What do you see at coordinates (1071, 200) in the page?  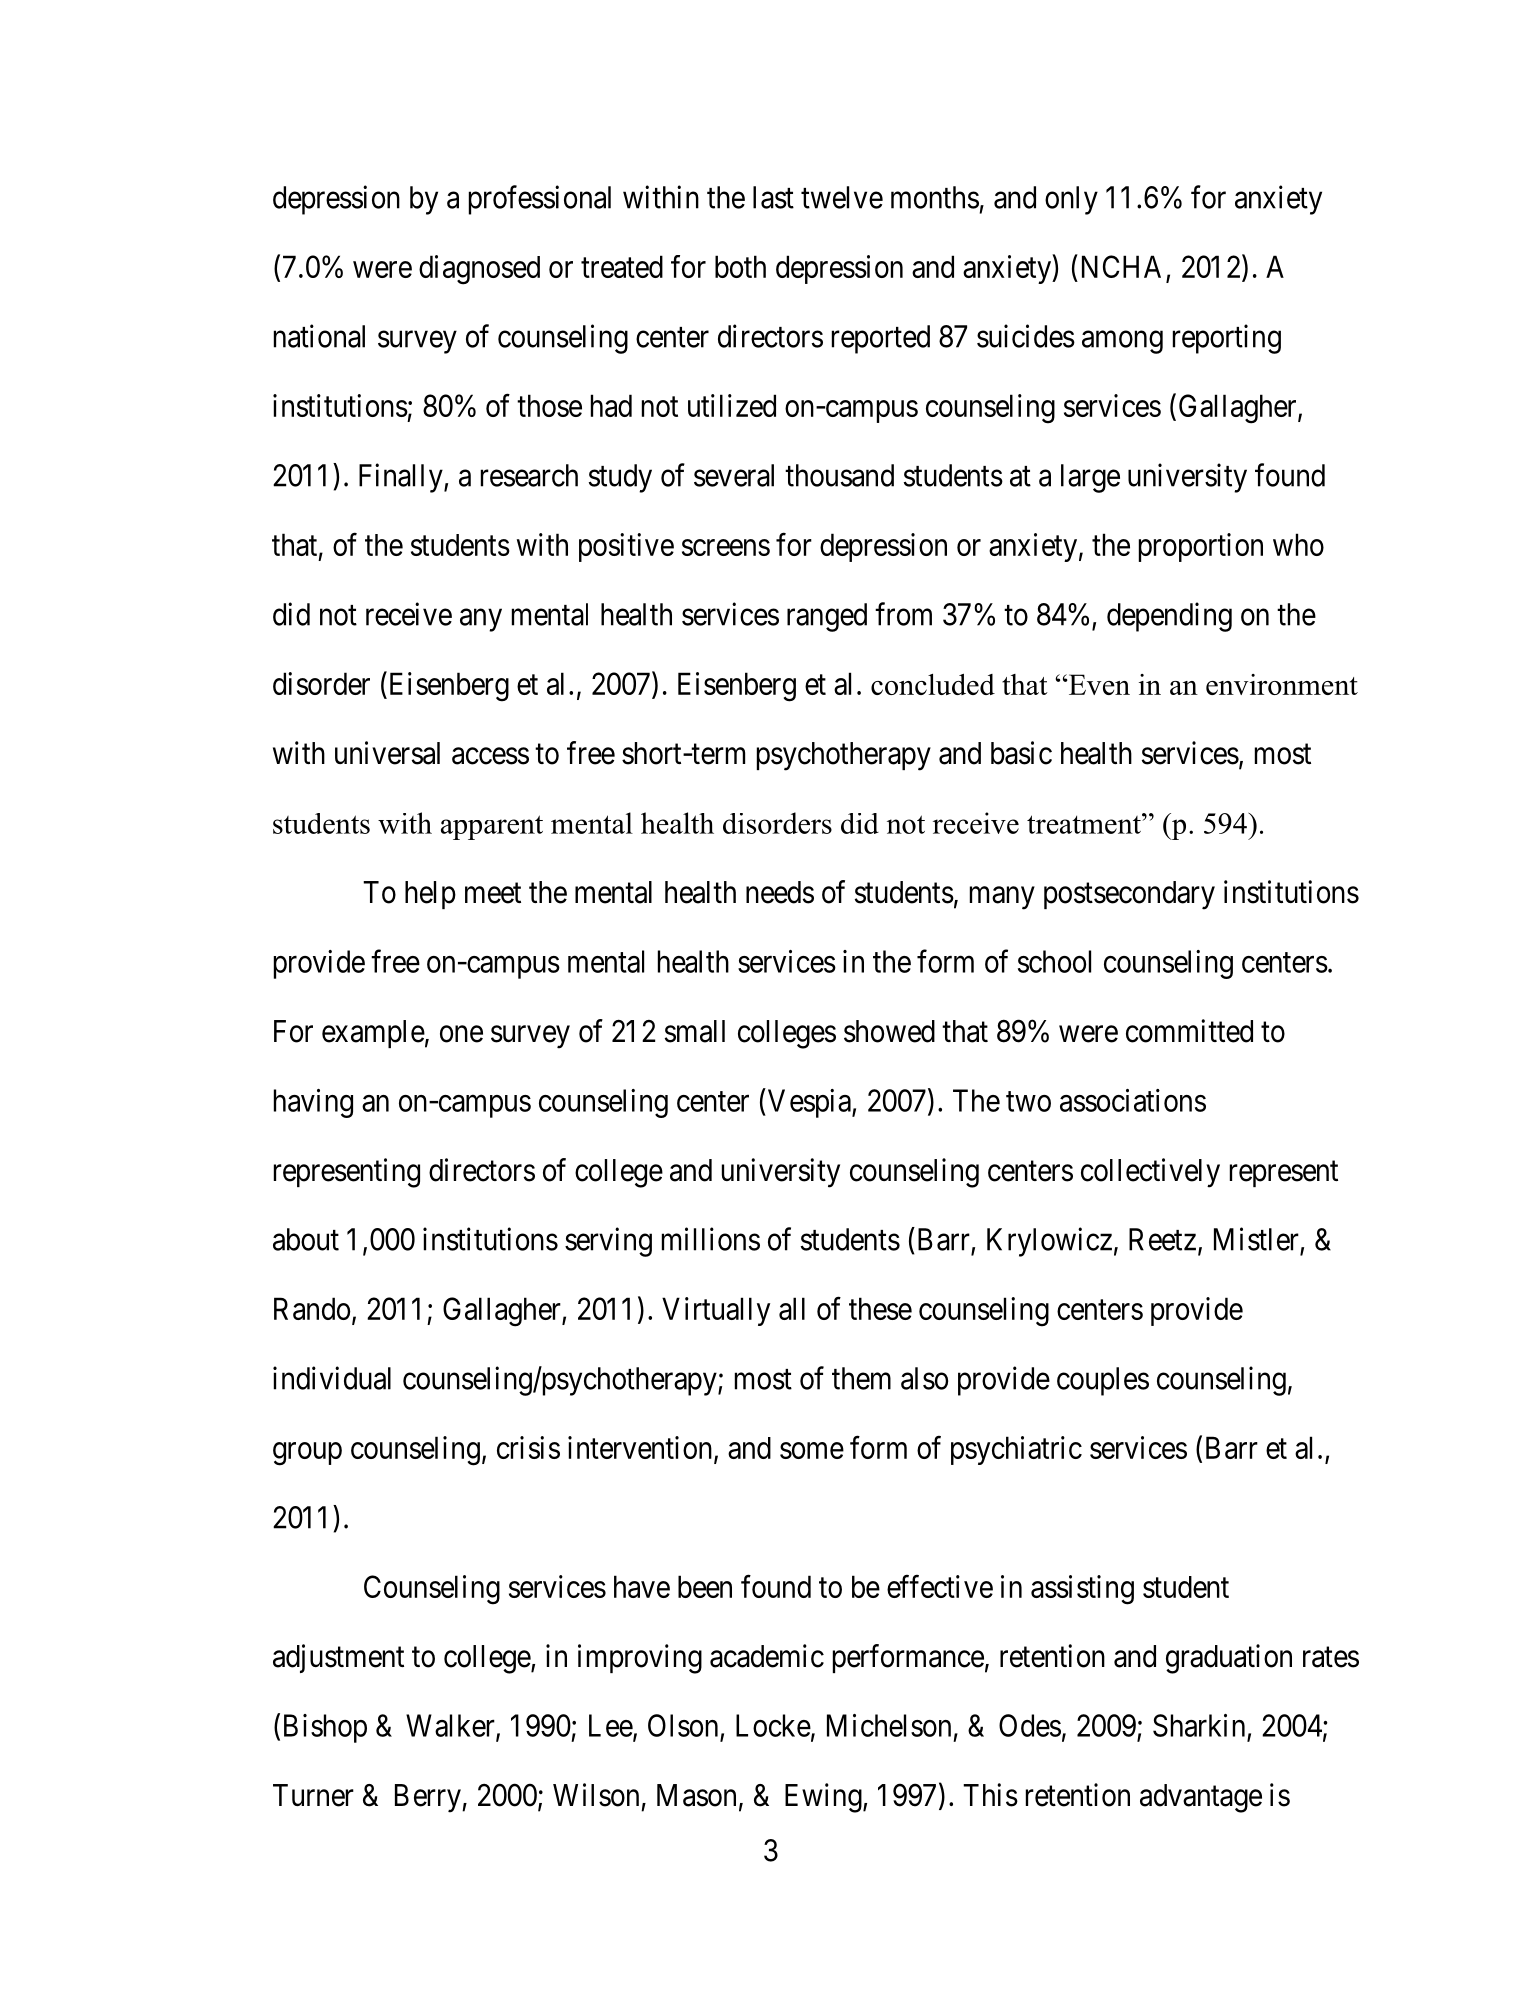 I see `only` at bounding box center [1071, 200].
